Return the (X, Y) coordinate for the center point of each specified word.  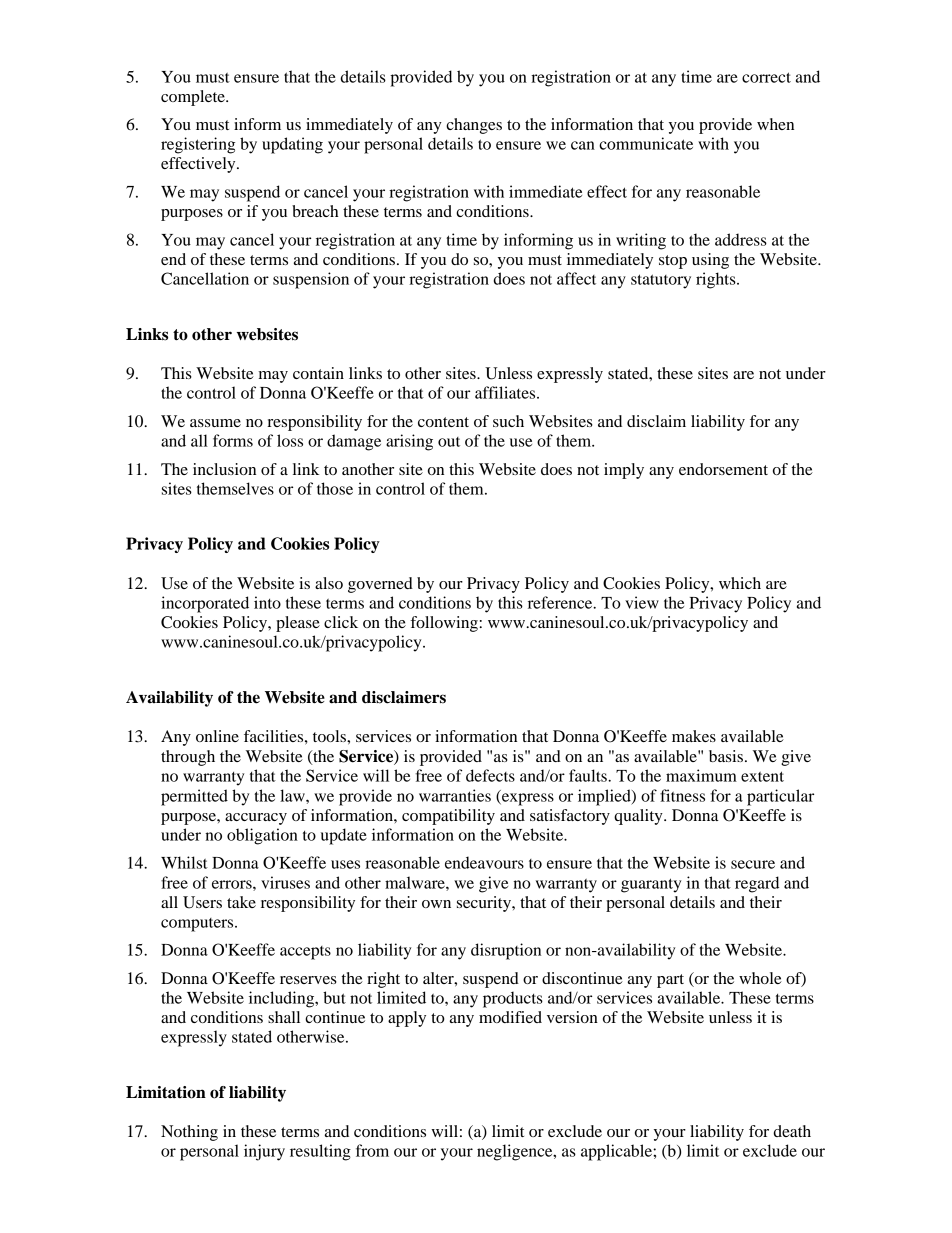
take (241, 902)
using (710, 261)
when (775, 124)
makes (694, 736)
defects (490, 775)
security (485, 904)
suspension (311, 280)
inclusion (224, 469)
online (217, 736)
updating (292, 145)
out (449, 442)
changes (474, 126)
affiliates (506, 392)
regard (757, 884)
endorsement (723, 469)
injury (264, 1152)
